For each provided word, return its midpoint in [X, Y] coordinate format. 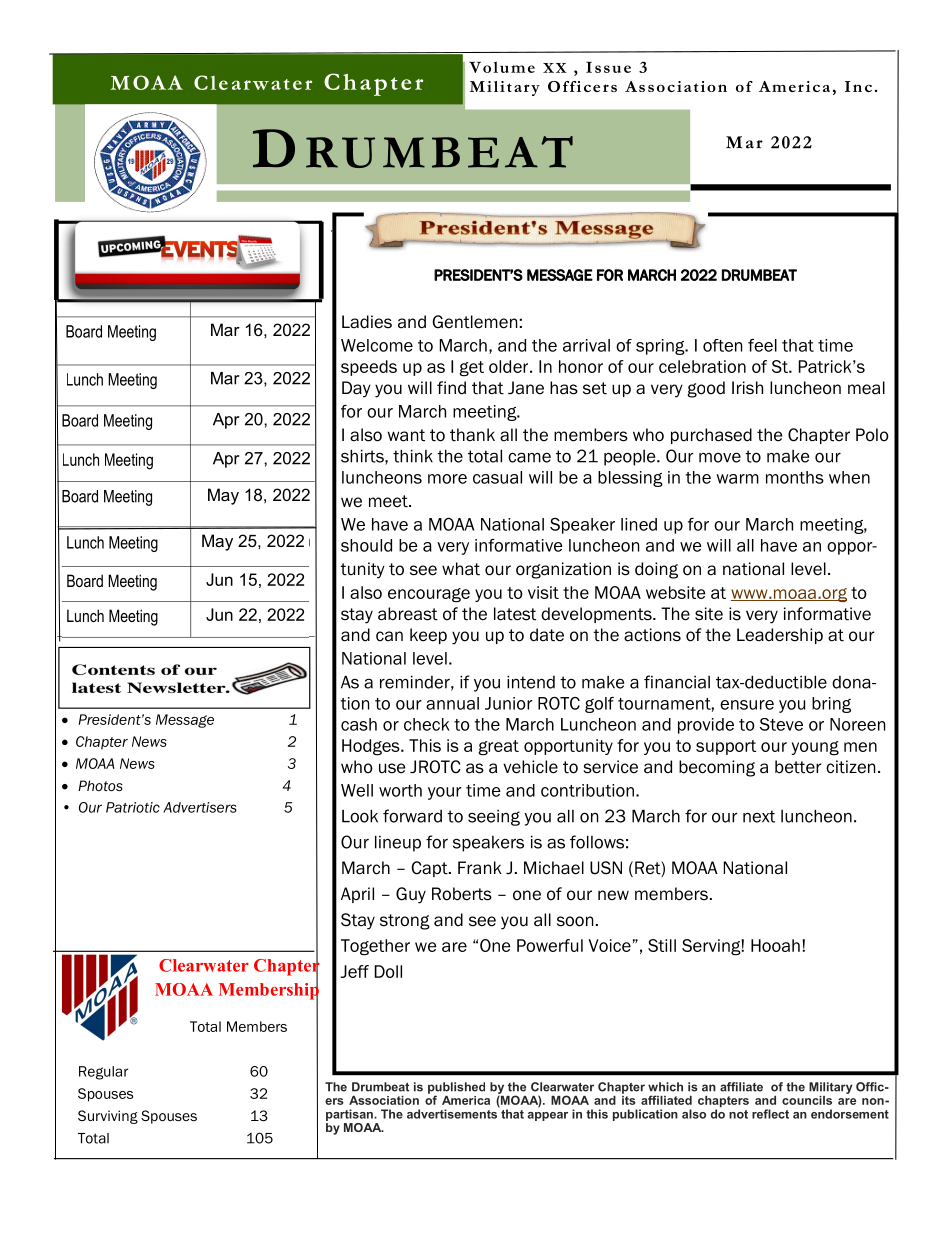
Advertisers [200, 807]
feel [762, 345]
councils [807, 1100]
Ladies [367, 322]
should [366, 545]
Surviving [108, 1117]
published [456, 1089]
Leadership [780, 636]
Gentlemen [474, 322]
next [759, 816]
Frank [480, 868]
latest [515, 614]
